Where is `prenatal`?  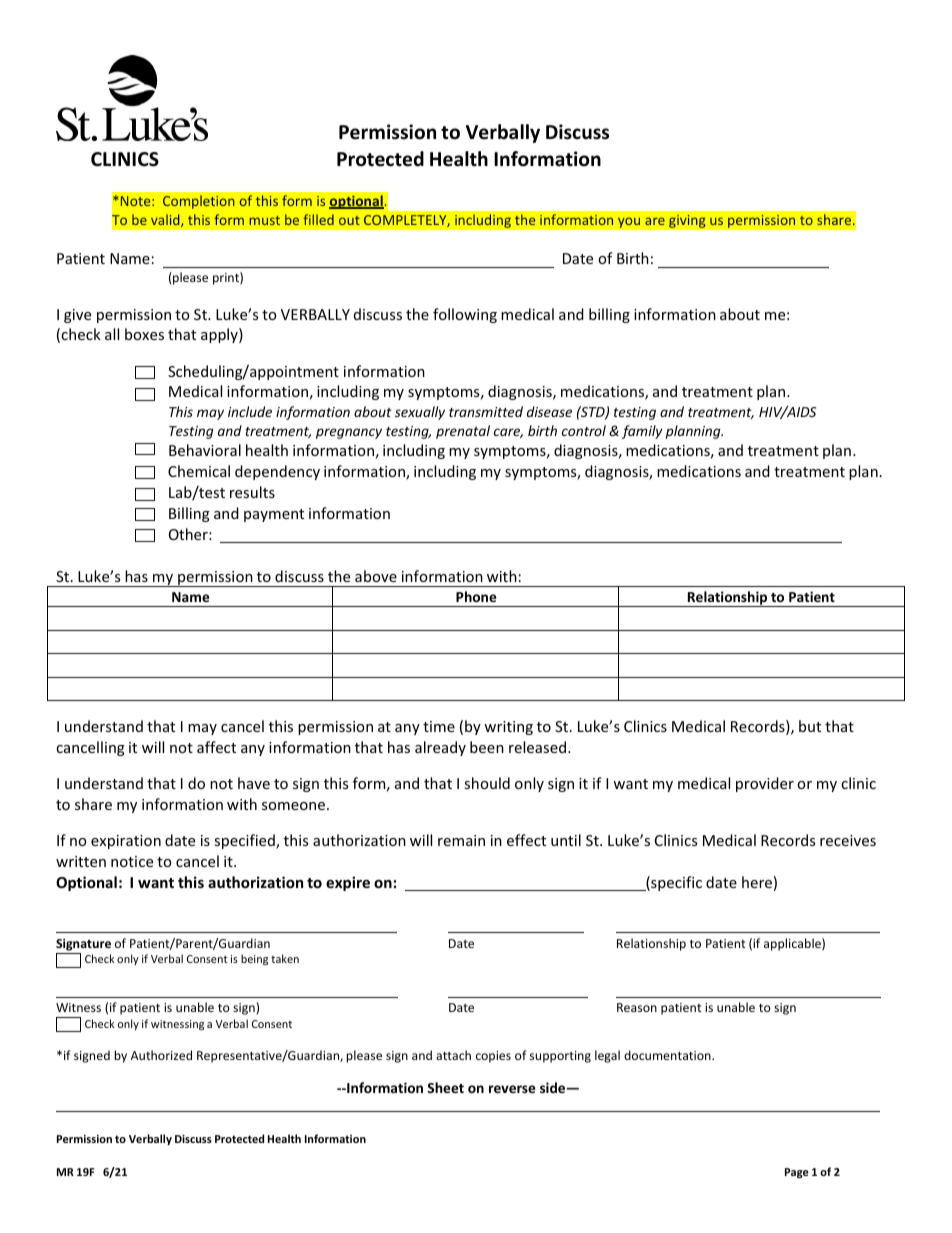 prenatal is located at coordinates (463, 432).
